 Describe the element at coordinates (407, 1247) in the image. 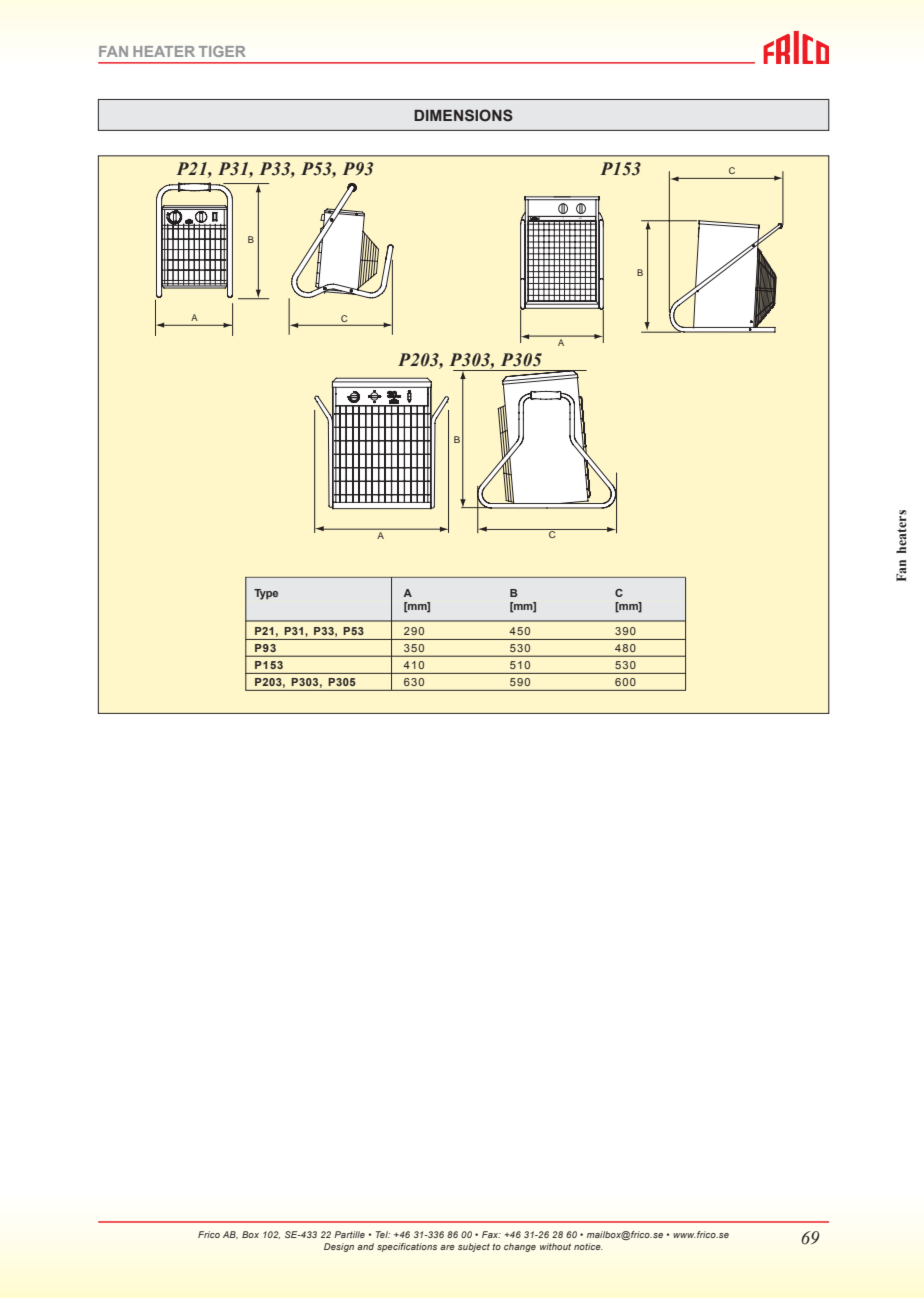

I see `specifications` at that location.
